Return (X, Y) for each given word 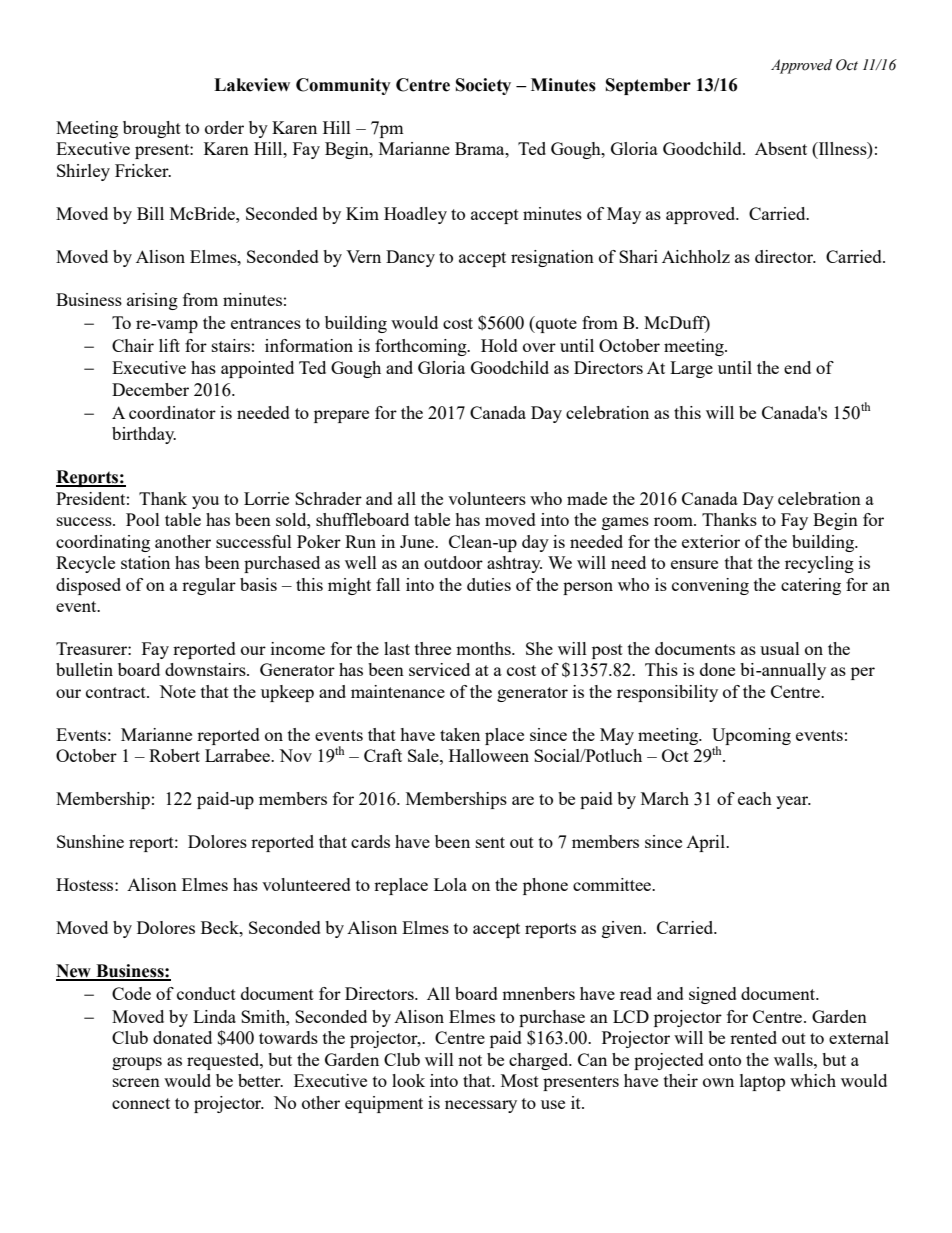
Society (483, 86)
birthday (144, 435)
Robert (174, 755)
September (648, 86)
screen (136, 1082)
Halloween (489, 755)
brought (152, 129)
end (797, 367)
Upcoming (751, 737)
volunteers (487, 498)
